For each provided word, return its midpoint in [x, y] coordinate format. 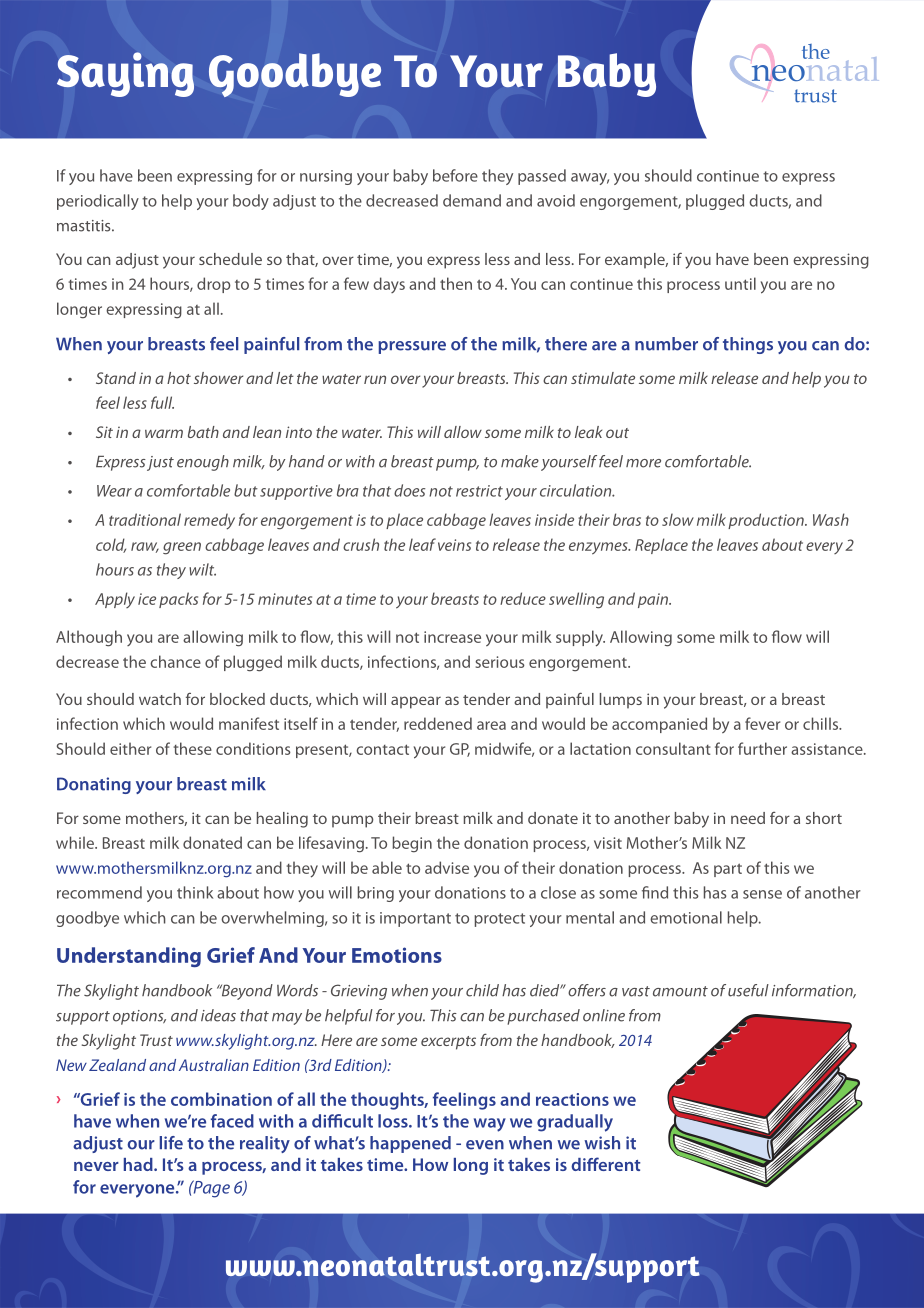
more [643, 463]
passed [542, 177]
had [139, 1164]
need [748, 818]
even [485, 1145]
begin [412, 844]
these [193, 748]
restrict [479, 491]
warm [164, 433]
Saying [125, 74]
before [455, 175]
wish [602, 1143]
